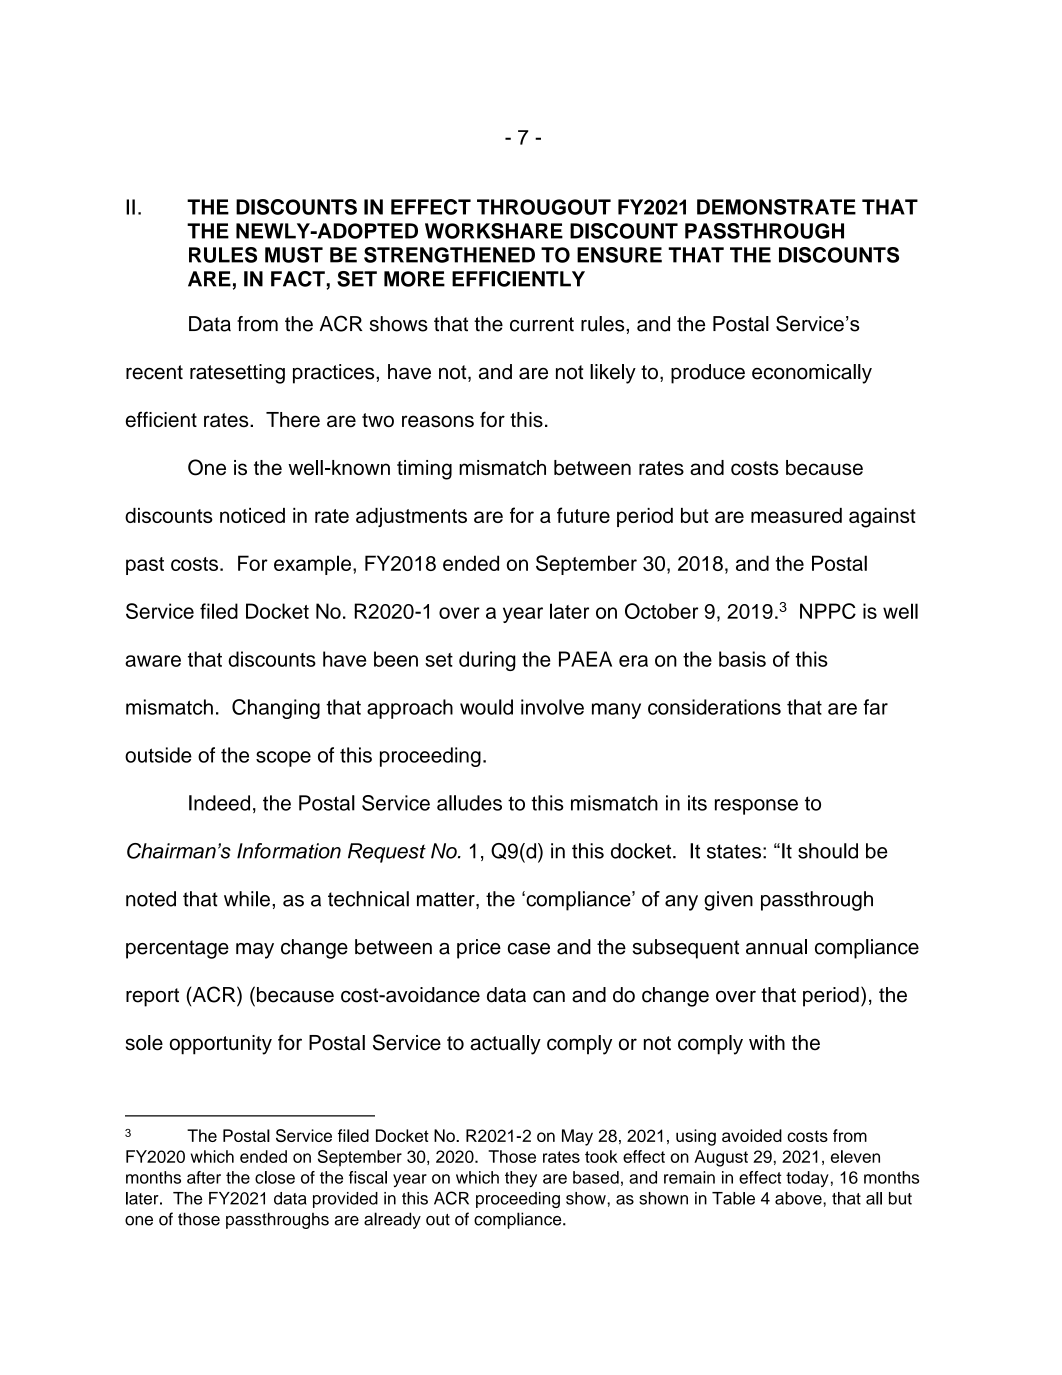  I want to click on should, so click(828, 851).
